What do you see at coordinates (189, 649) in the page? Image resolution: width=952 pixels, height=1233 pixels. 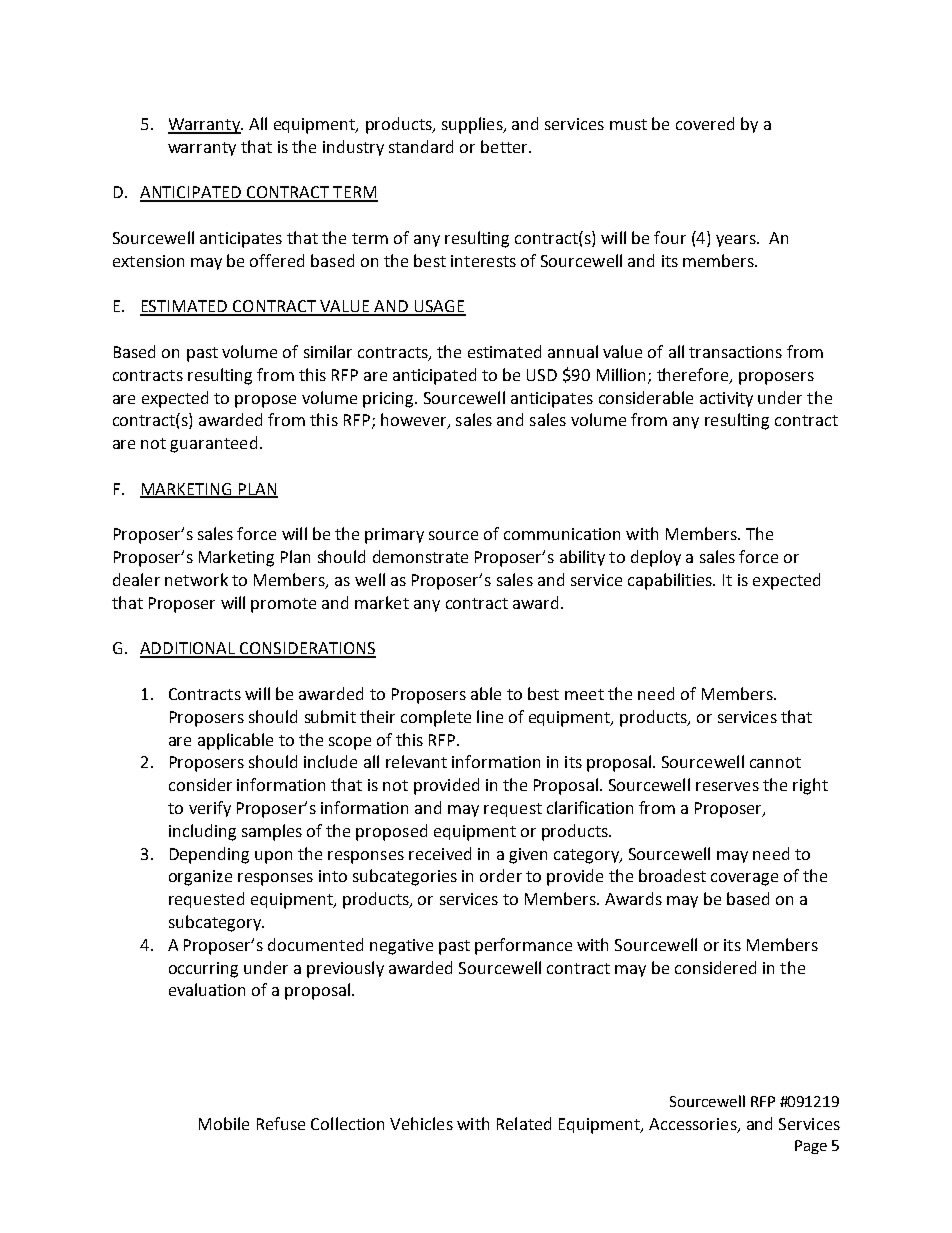 I see `ADDITIONAL` at bounding box center [189, 649].
